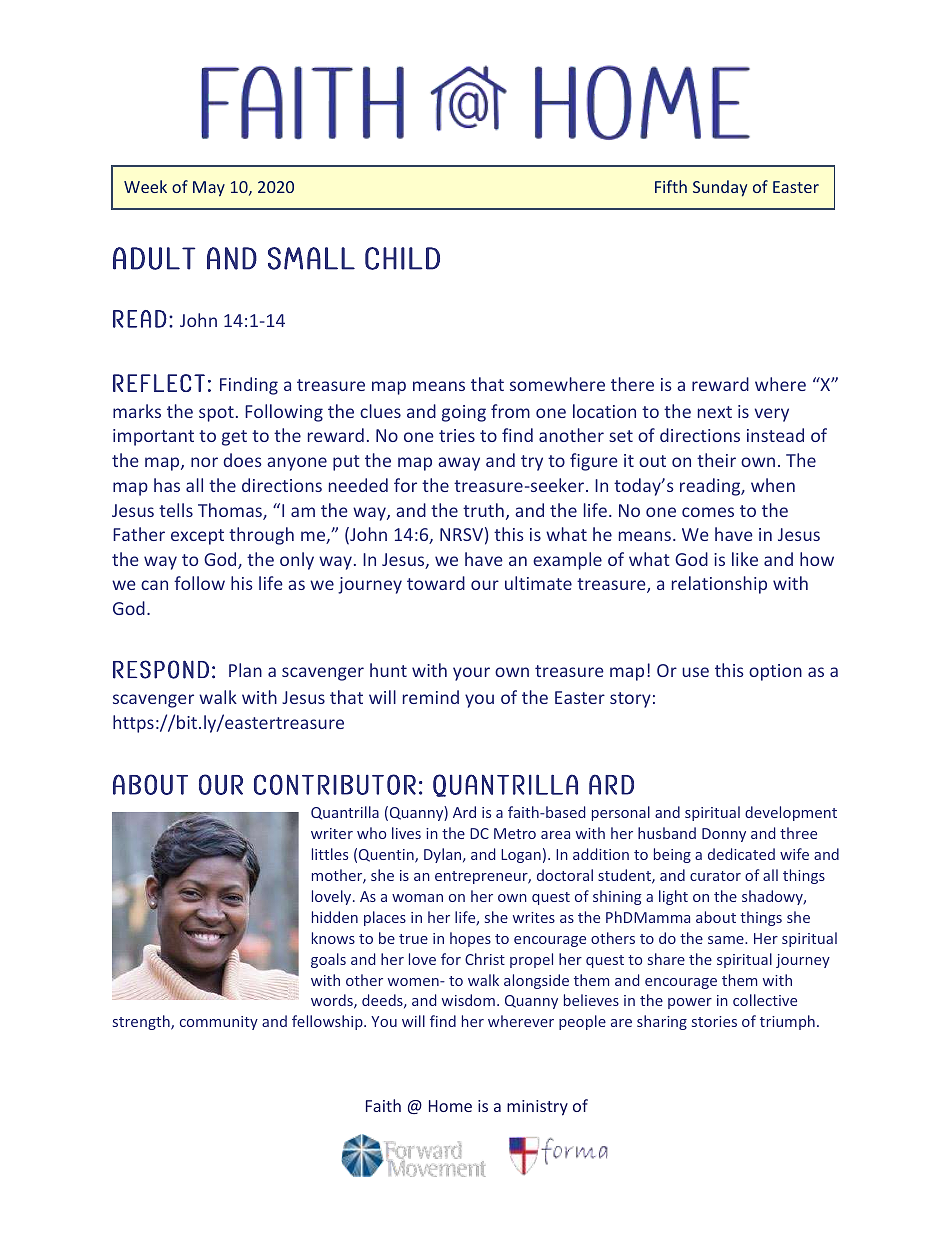  I want to click on writer, so click(332, 833).
